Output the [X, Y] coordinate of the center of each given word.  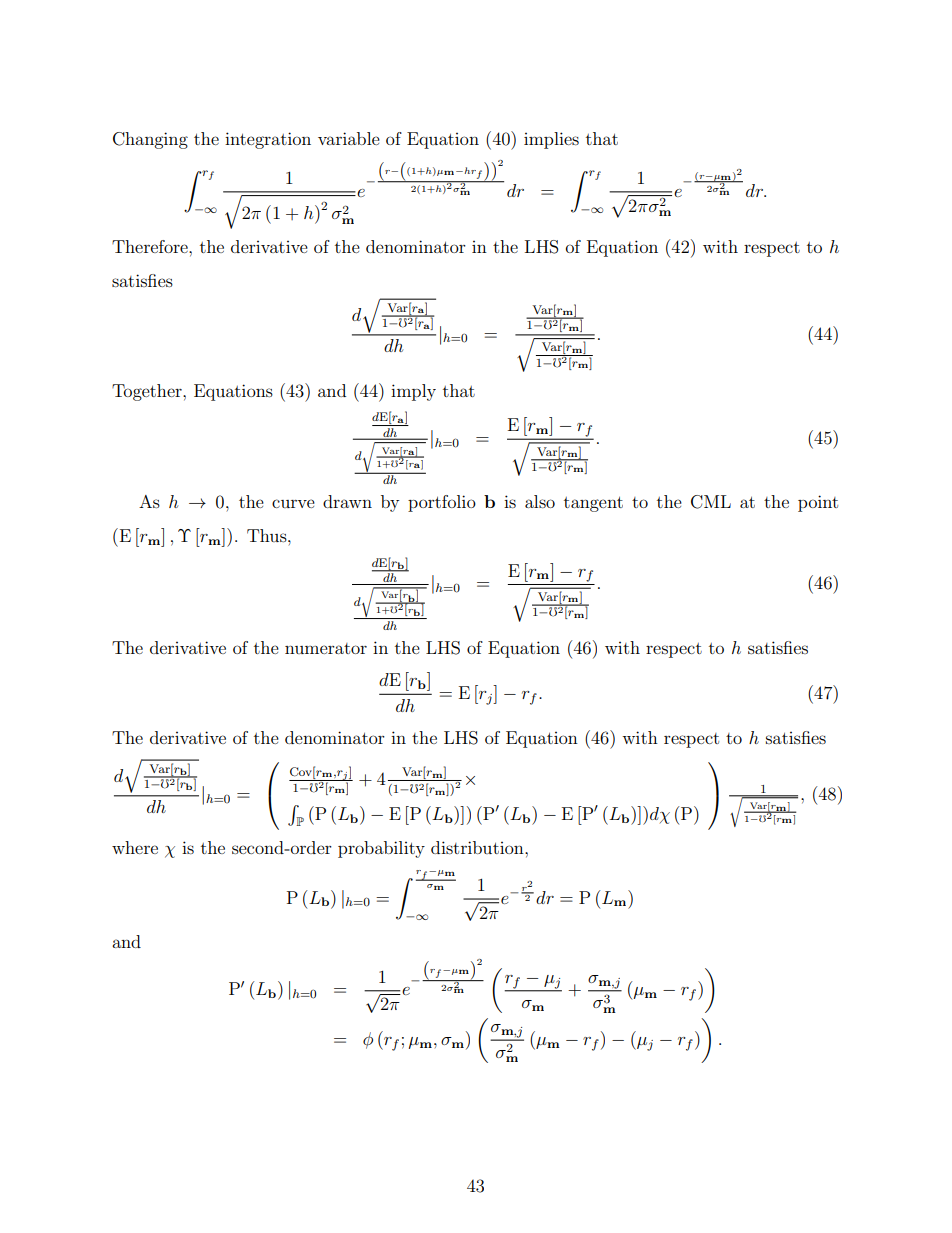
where [135, 847]
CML [711, 502]
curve [293, 503]
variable [349, 138]
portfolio [442, 503]
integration [268, 140]
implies [551, 140]
